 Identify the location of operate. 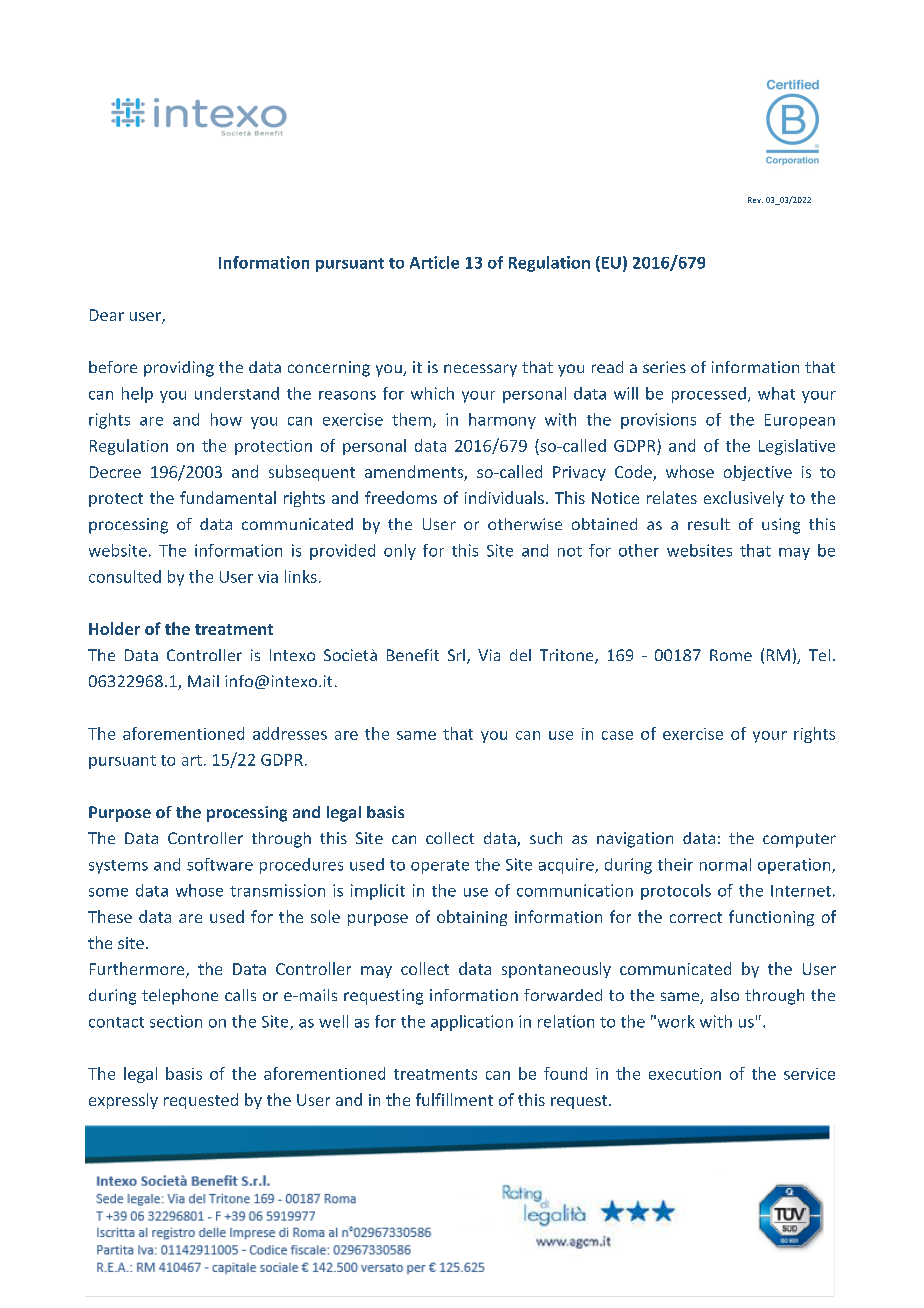
(440, 867).
